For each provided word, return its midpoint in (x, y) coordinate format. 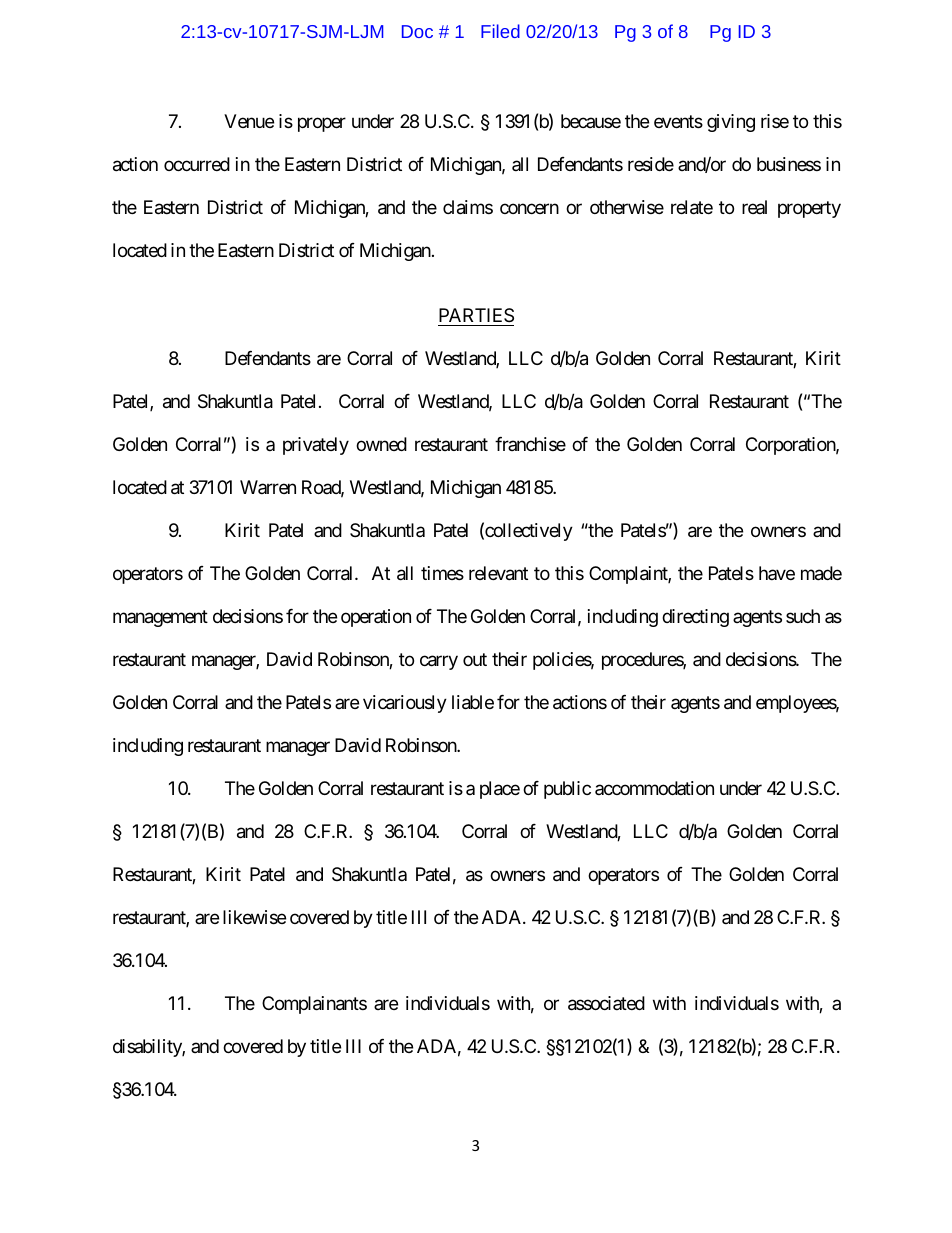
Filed (500, 31)
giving (731, 123)
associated (606, 1003)
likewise (254, 917)
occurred (197, 164)
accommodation (654, 788)
